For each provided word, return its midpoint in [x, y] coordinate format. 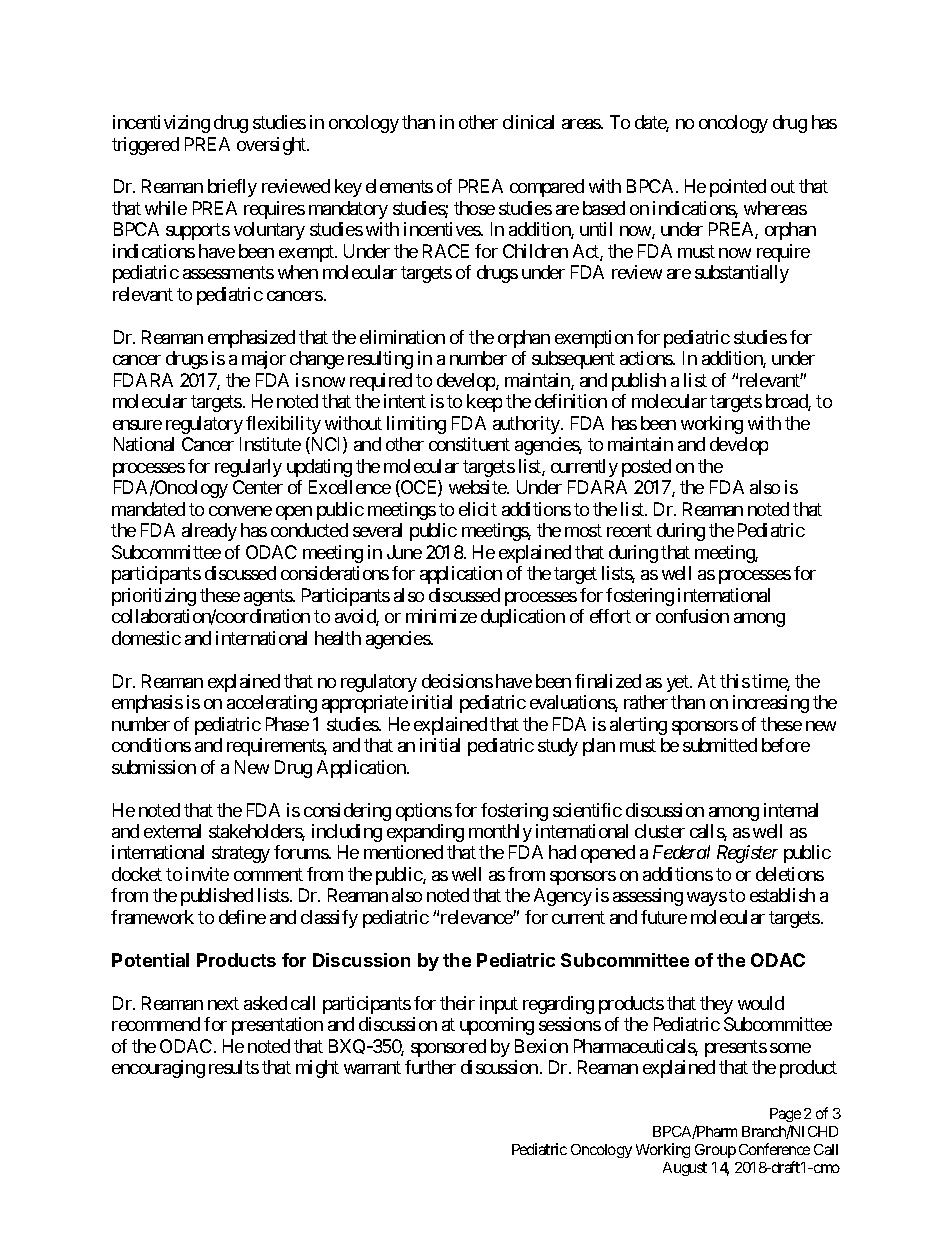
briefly [232, 188]
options [424, 812]
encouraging [158, 1069]
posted [646, 468]
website [478, 487]
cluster [660, 831]
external [172, 831]
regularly [248, 468]
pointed [738, 188]
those [474, 208]
